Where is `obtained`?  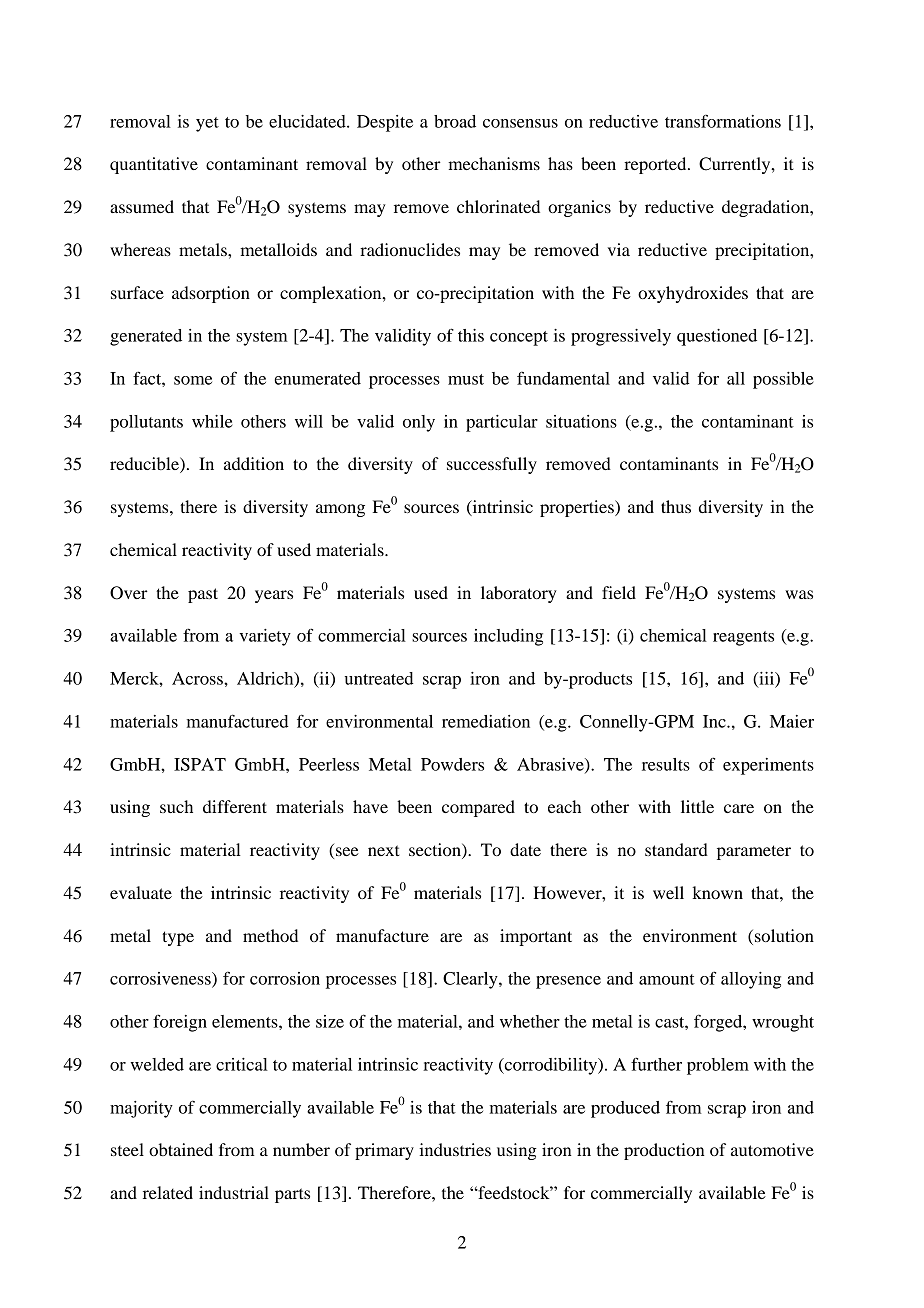 obtained is located at coordinates (181, 1149).
